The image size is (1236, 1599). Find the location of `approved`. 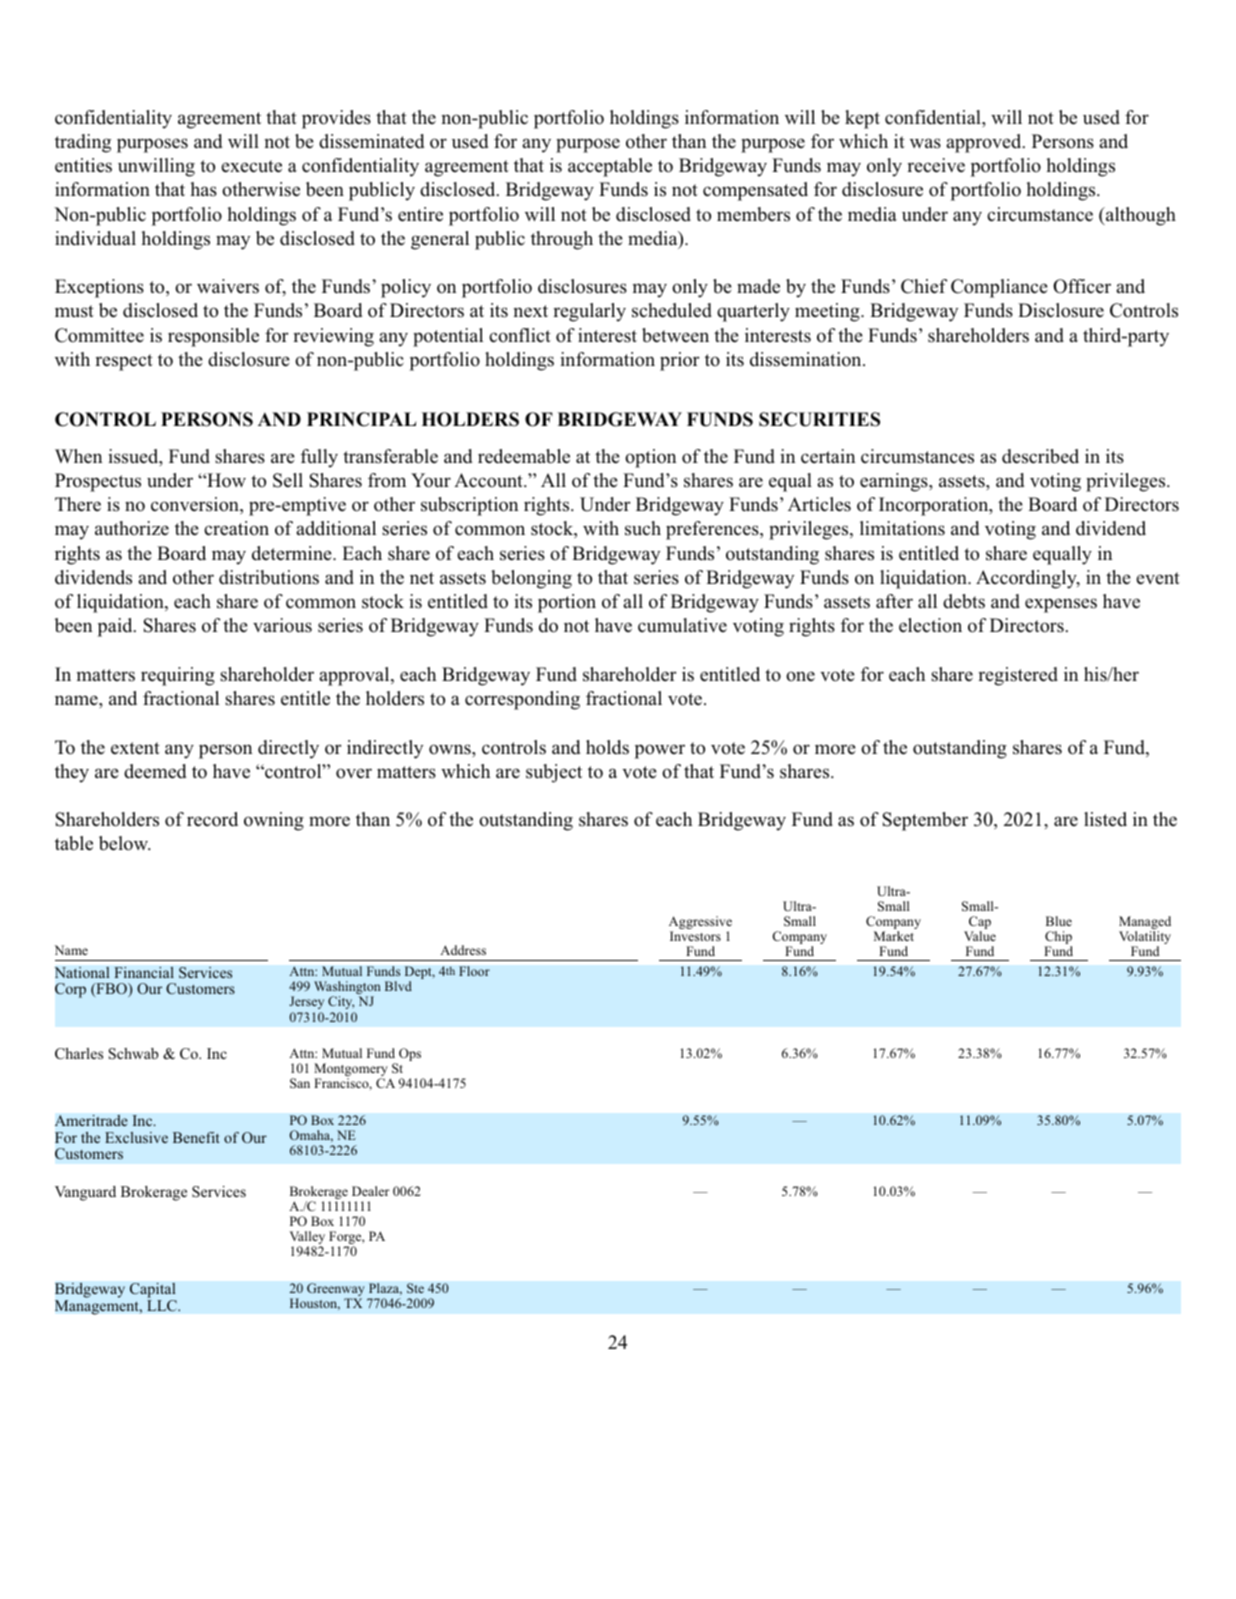

approved is located at coordinates (985, 143).
